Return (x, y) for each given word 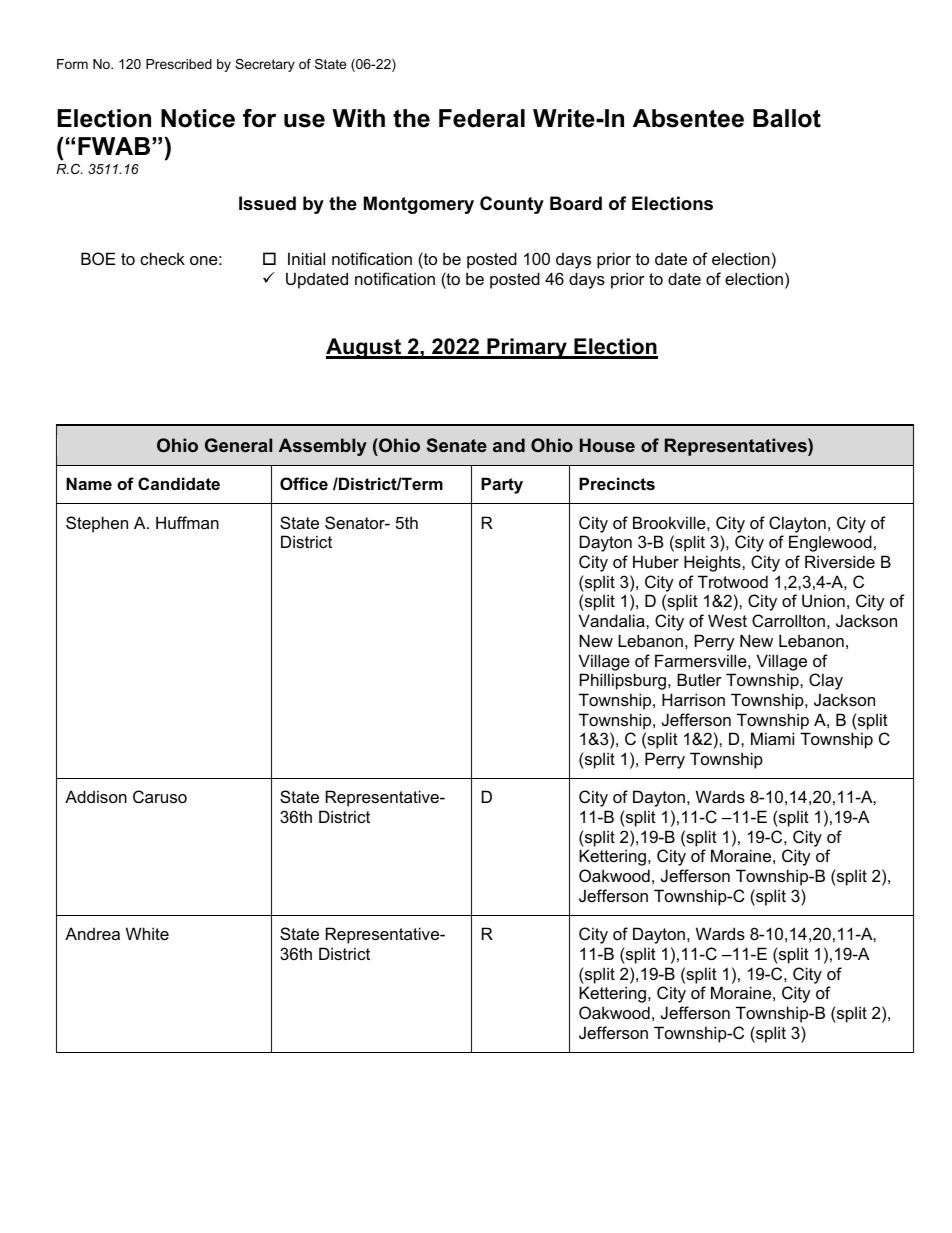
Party (502, 485)
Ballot (787, 118)
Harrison (693, 699)
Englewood (830, 543)
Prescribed (179, 64)
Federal (482, 118)
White (147, 933)
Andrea (92, 933)
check (162, 258)
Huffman (187, 522)
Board (576, 203)
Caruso (160, 796)
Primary (527, 348)
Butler (699, 679)
